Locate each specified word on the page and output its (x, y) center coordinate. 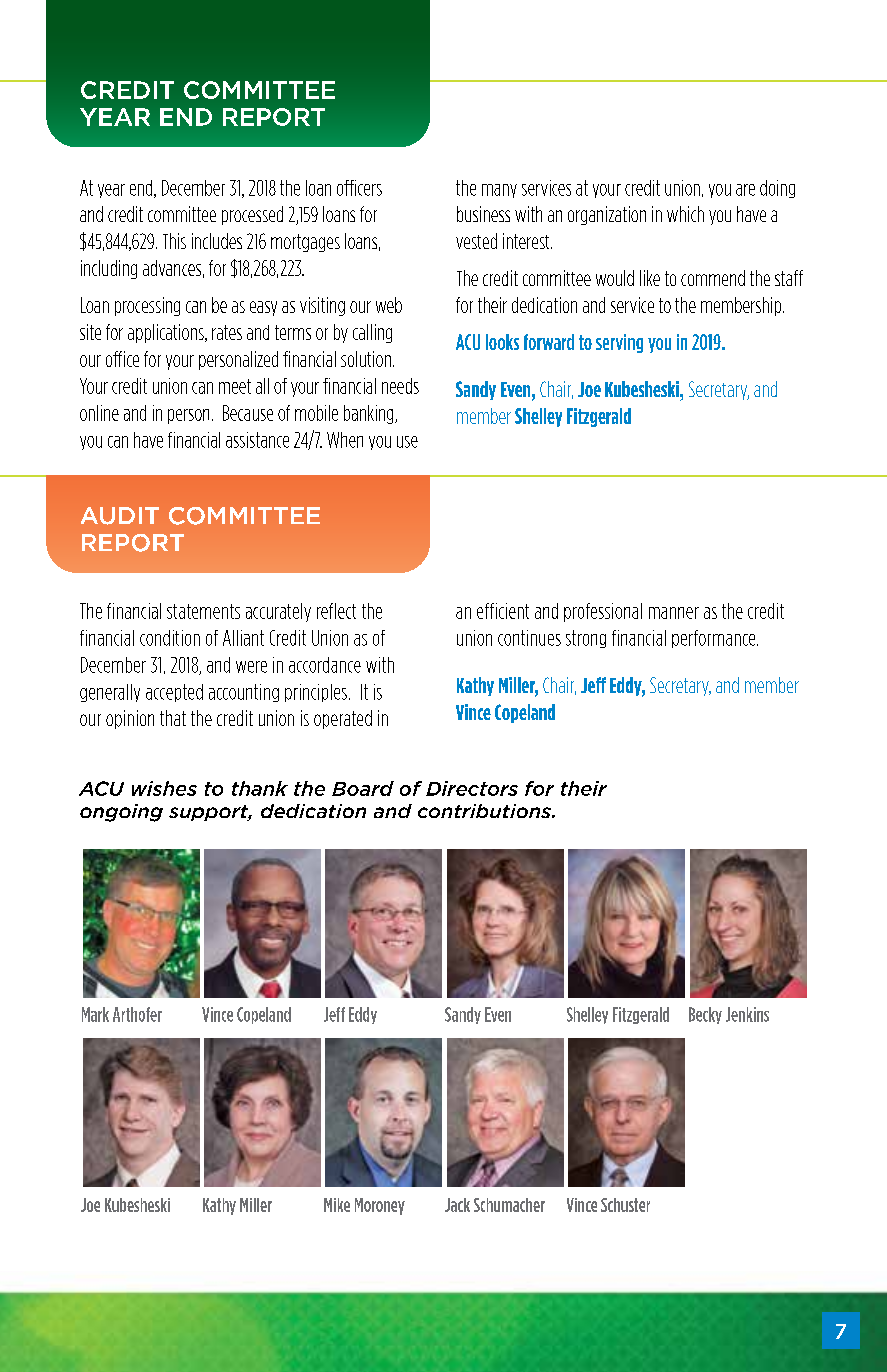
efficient (503, 611)
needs (400, 386)
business (483, 214)
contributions (486, 811)
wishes (164, 788)
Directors (472, 788)
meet (235, 386)
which (685, 214)
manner (674, 613)
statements (203, 611)
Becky (705, 1015)
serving (619, 343)
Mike (337, 1205)
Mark (95, 1014)
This (174, 241)
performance (715, 639)
